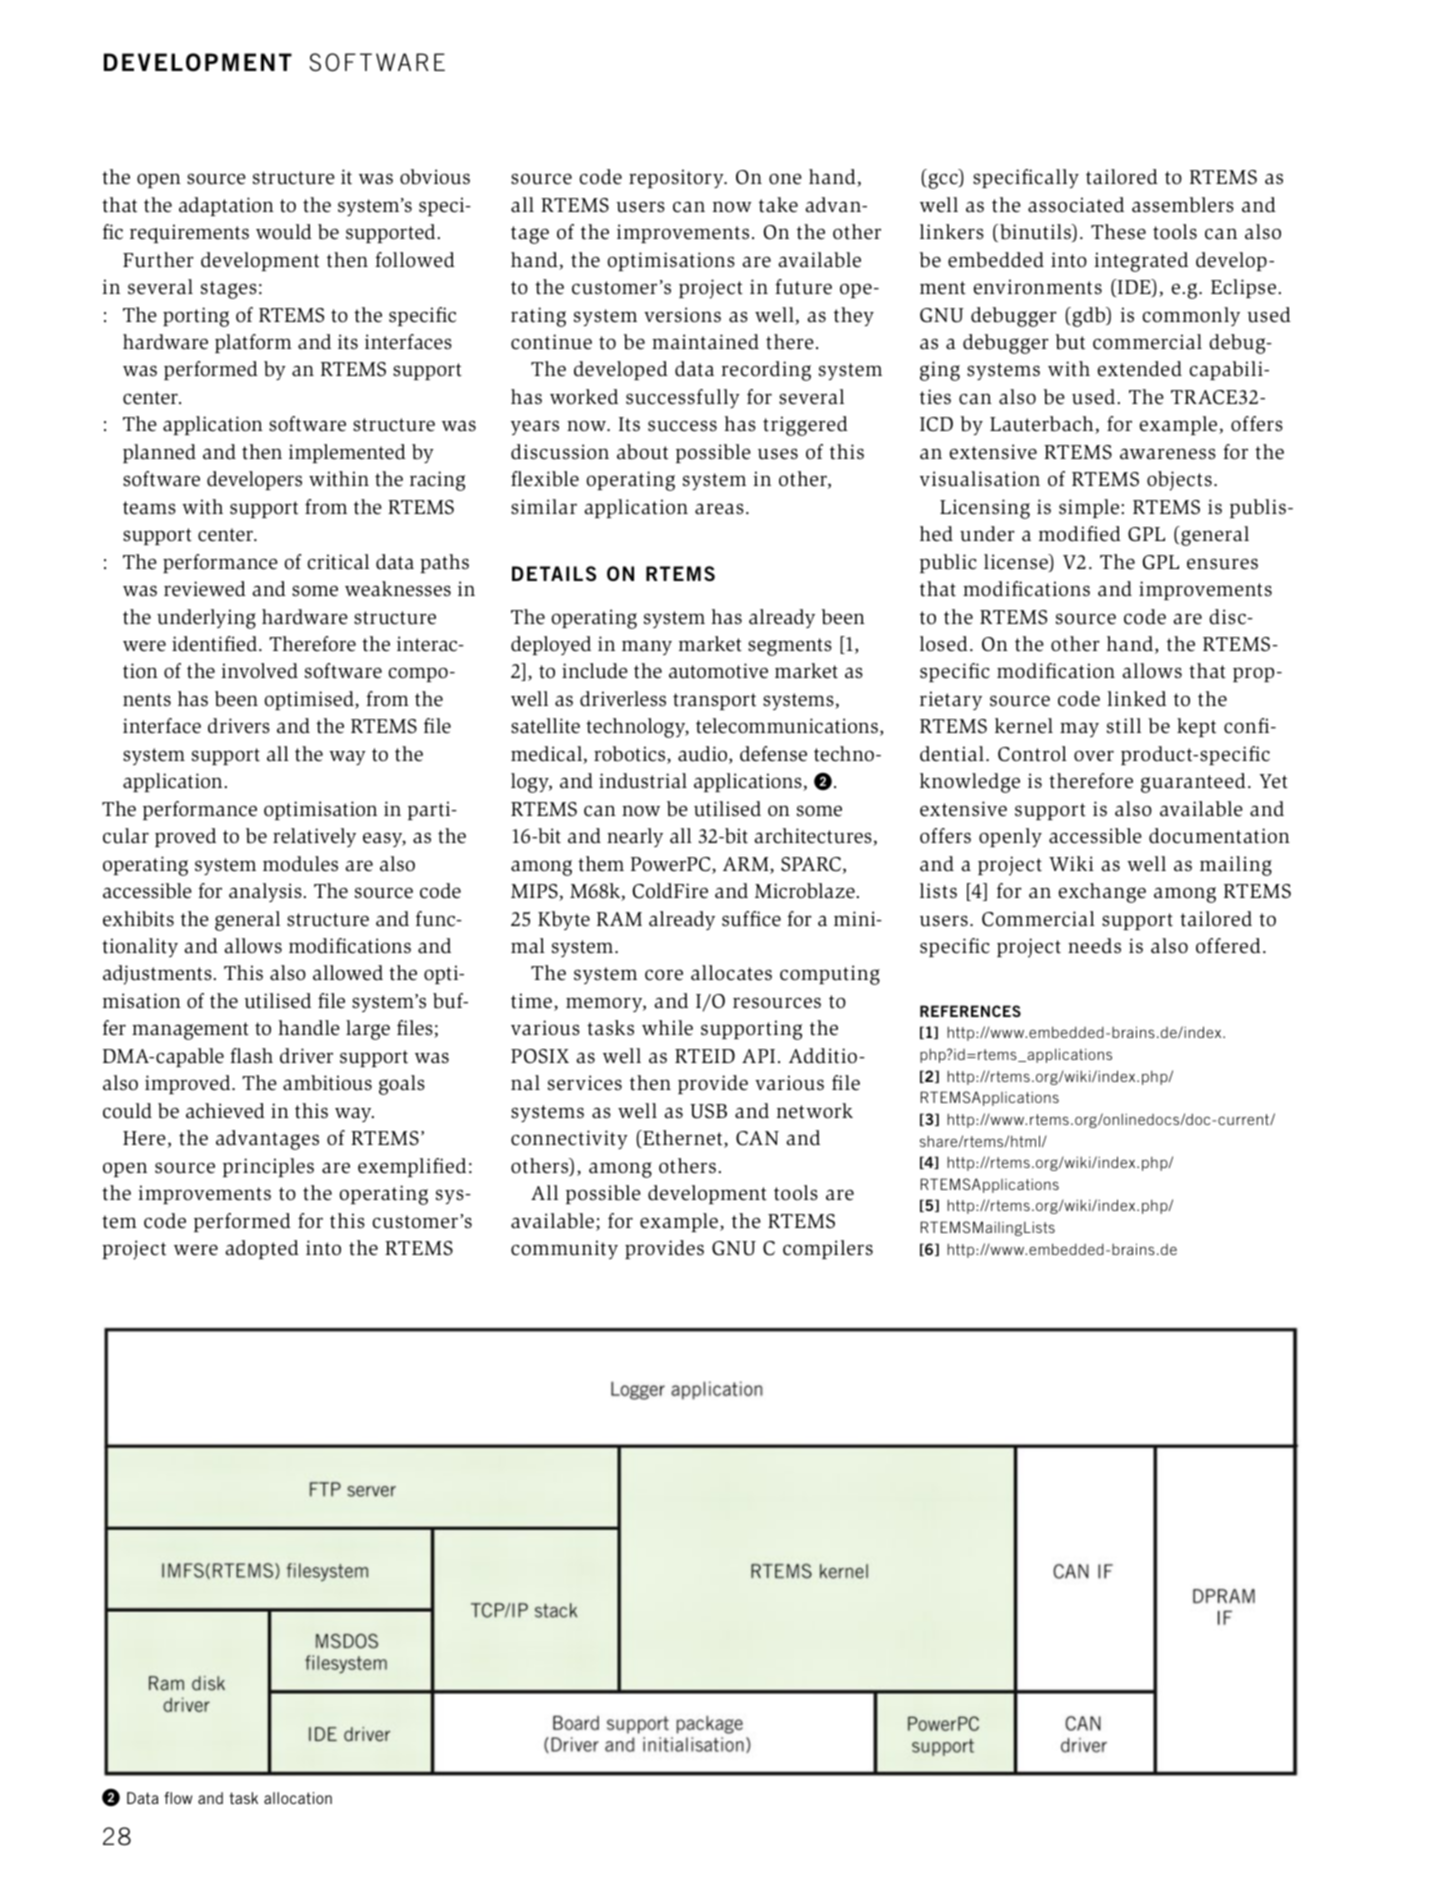  What do you see at coordinates (677, 178) in the document?
I see `repository` at bounding box center [677, 178].
